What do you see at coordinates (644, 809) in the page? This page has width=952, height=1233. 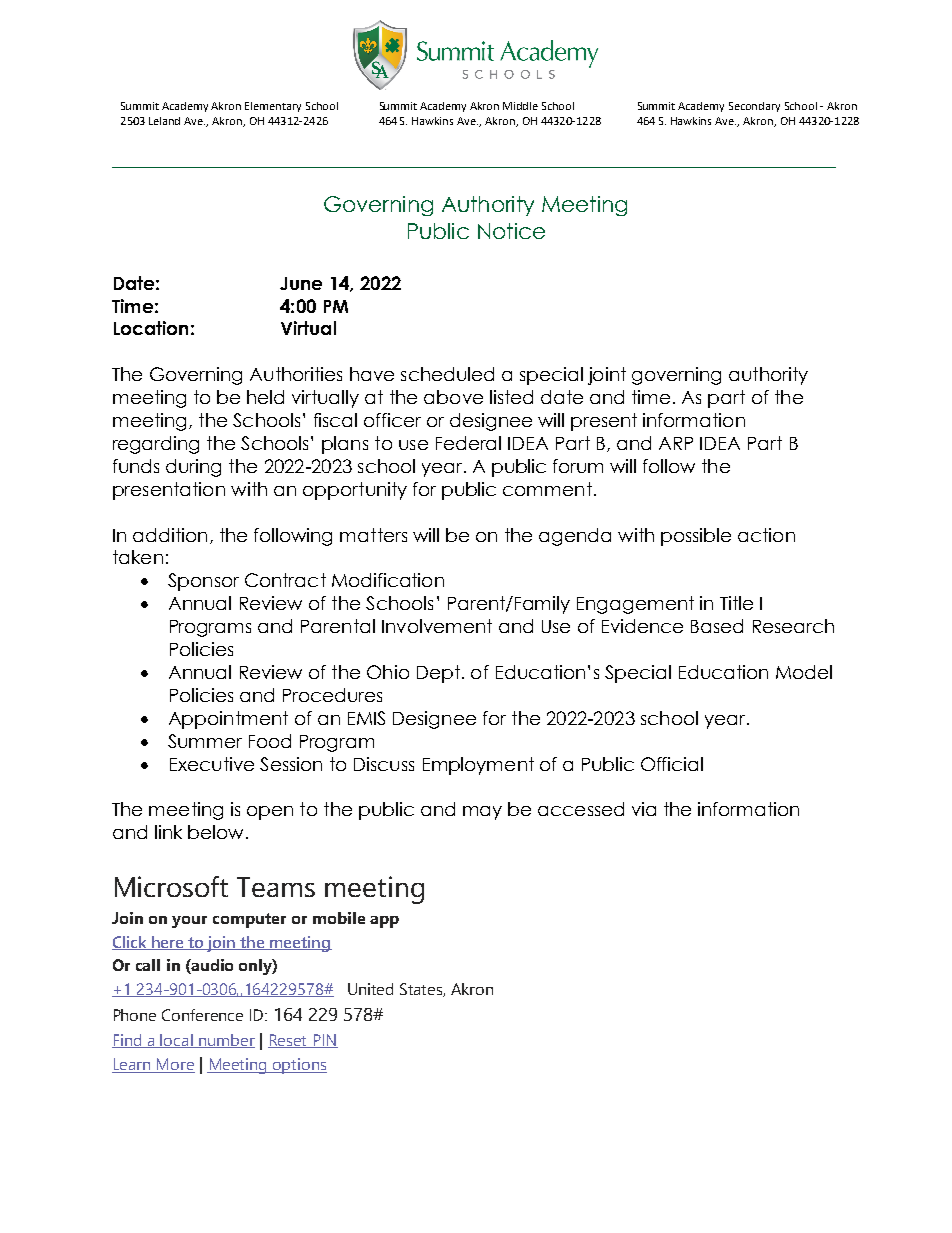 I see `via` at bounding box center [644, 809].
